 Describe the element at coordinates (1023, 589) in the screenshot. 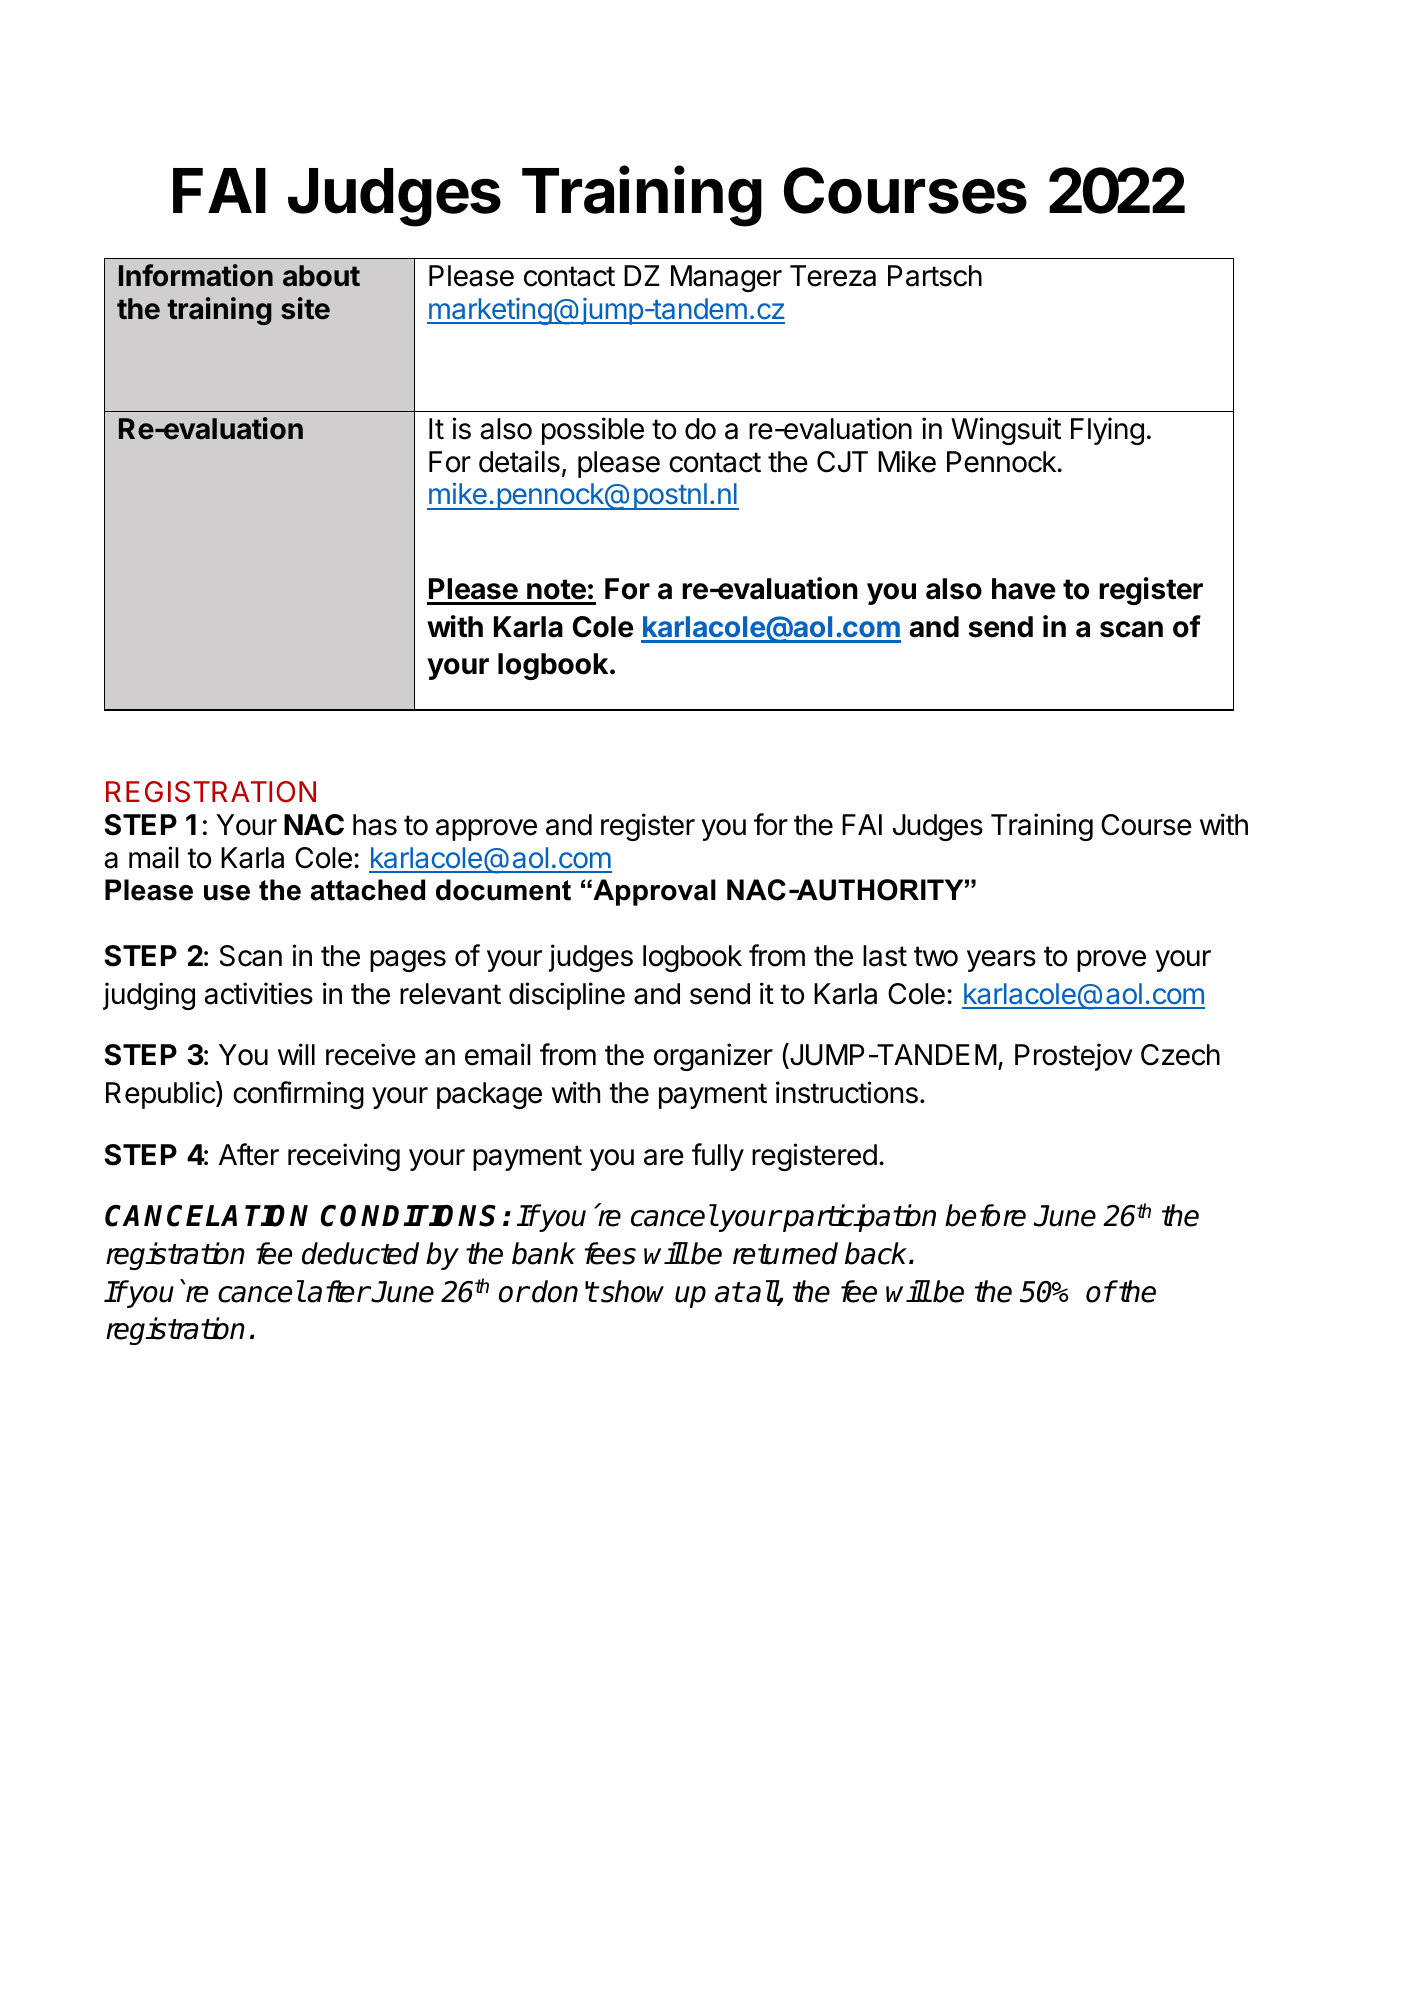

I see `have` at that location.
